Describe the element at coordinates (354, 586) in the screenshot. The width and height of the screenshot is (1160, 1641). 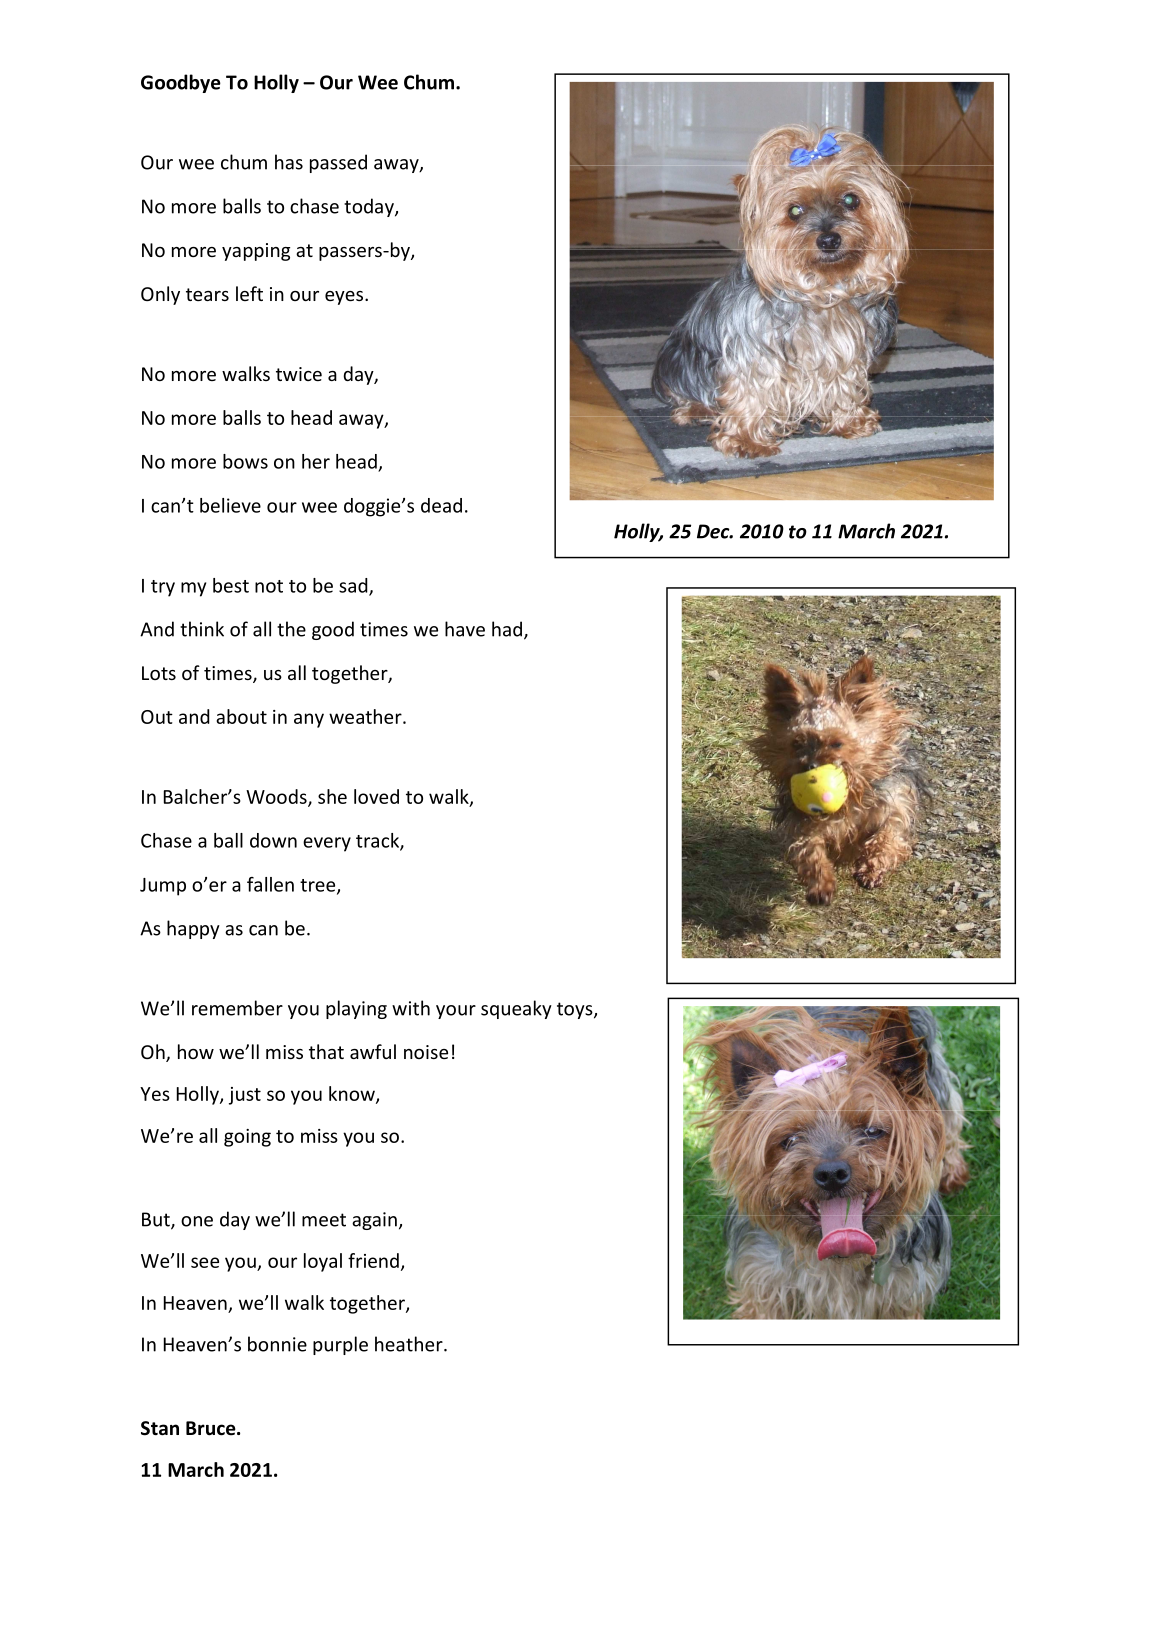
I see `sad` at that location.
